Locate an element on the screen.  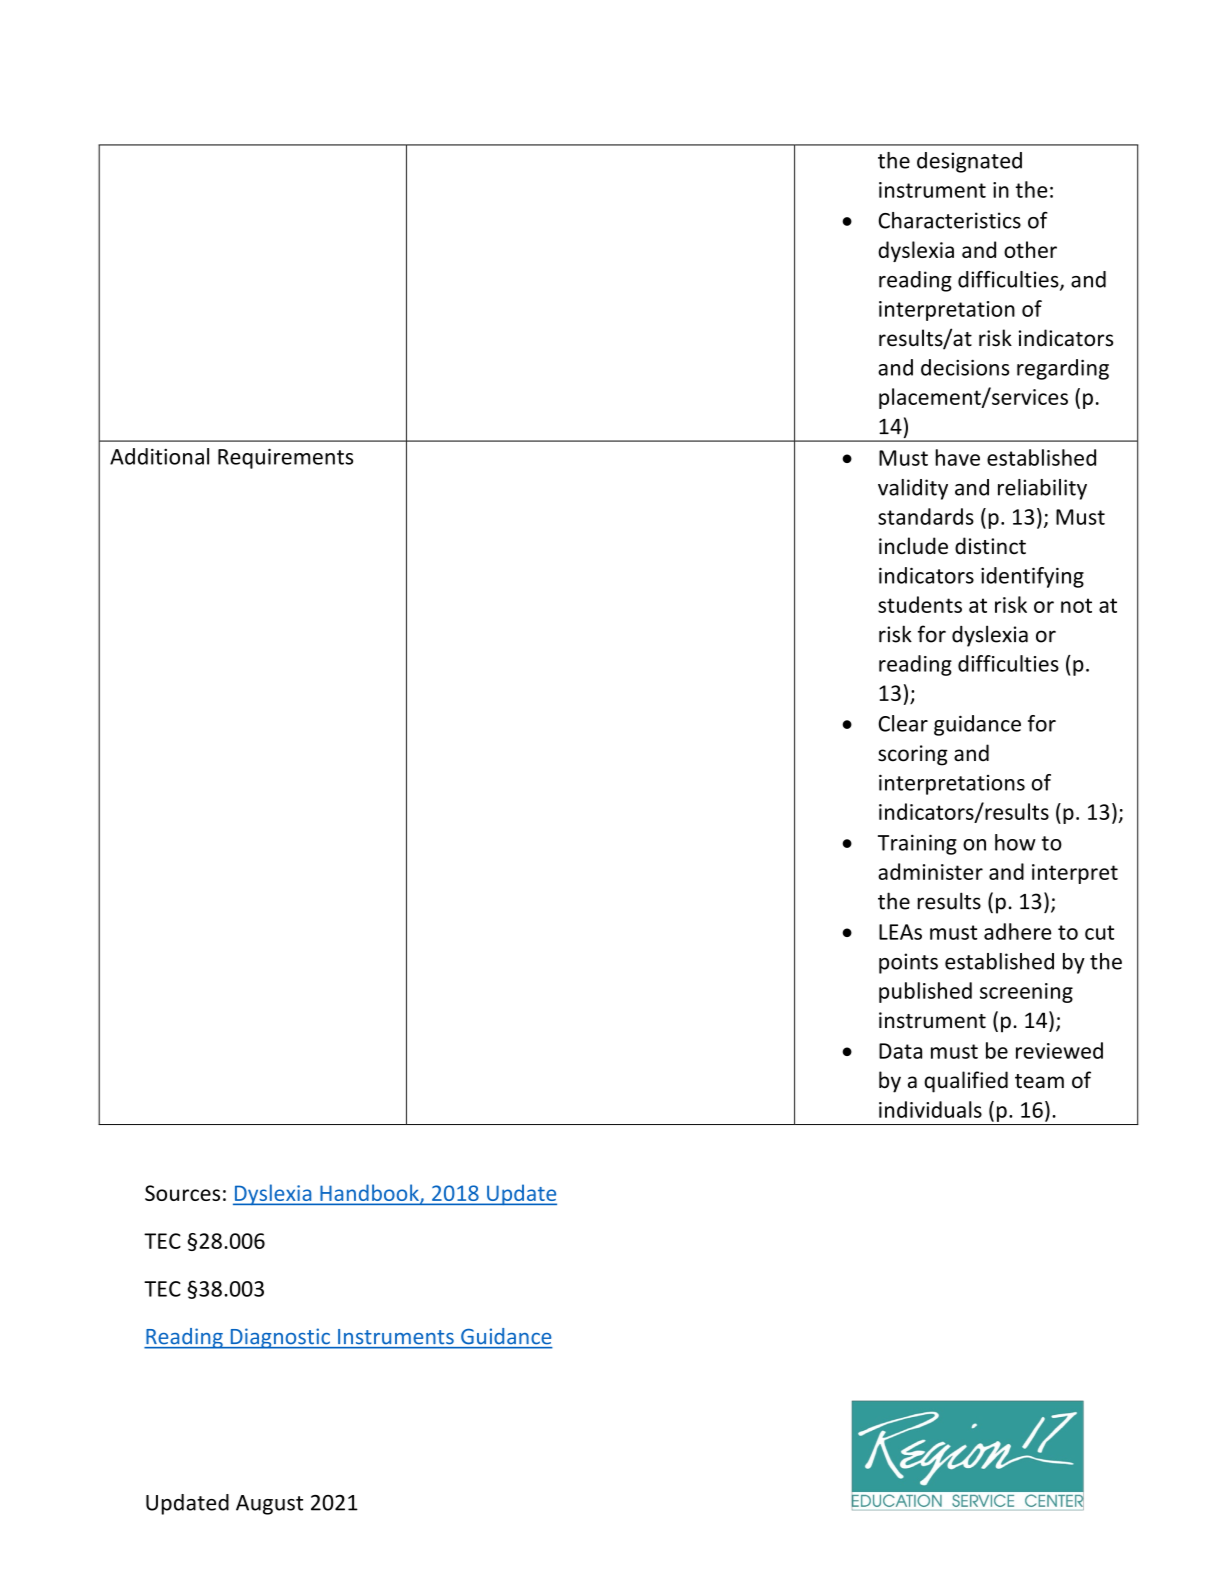
Requirements is located at coordinates (285, 458).
